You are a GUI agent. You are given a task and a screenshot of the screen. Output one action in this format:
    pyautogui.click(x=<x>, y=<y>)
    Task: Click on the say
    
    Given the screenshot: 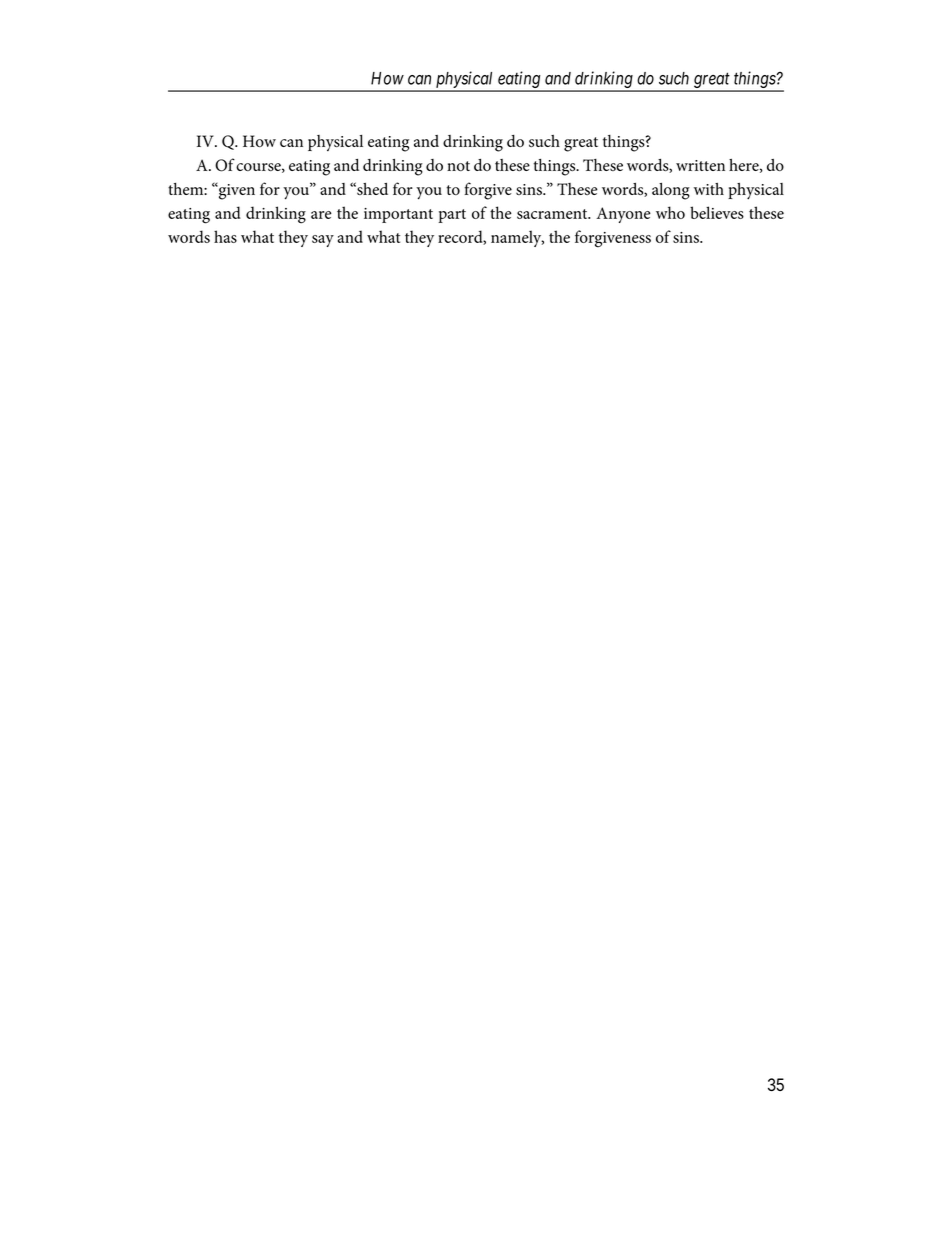 What is the action you would take?
    pyautogui.click(x=323, y=241)
